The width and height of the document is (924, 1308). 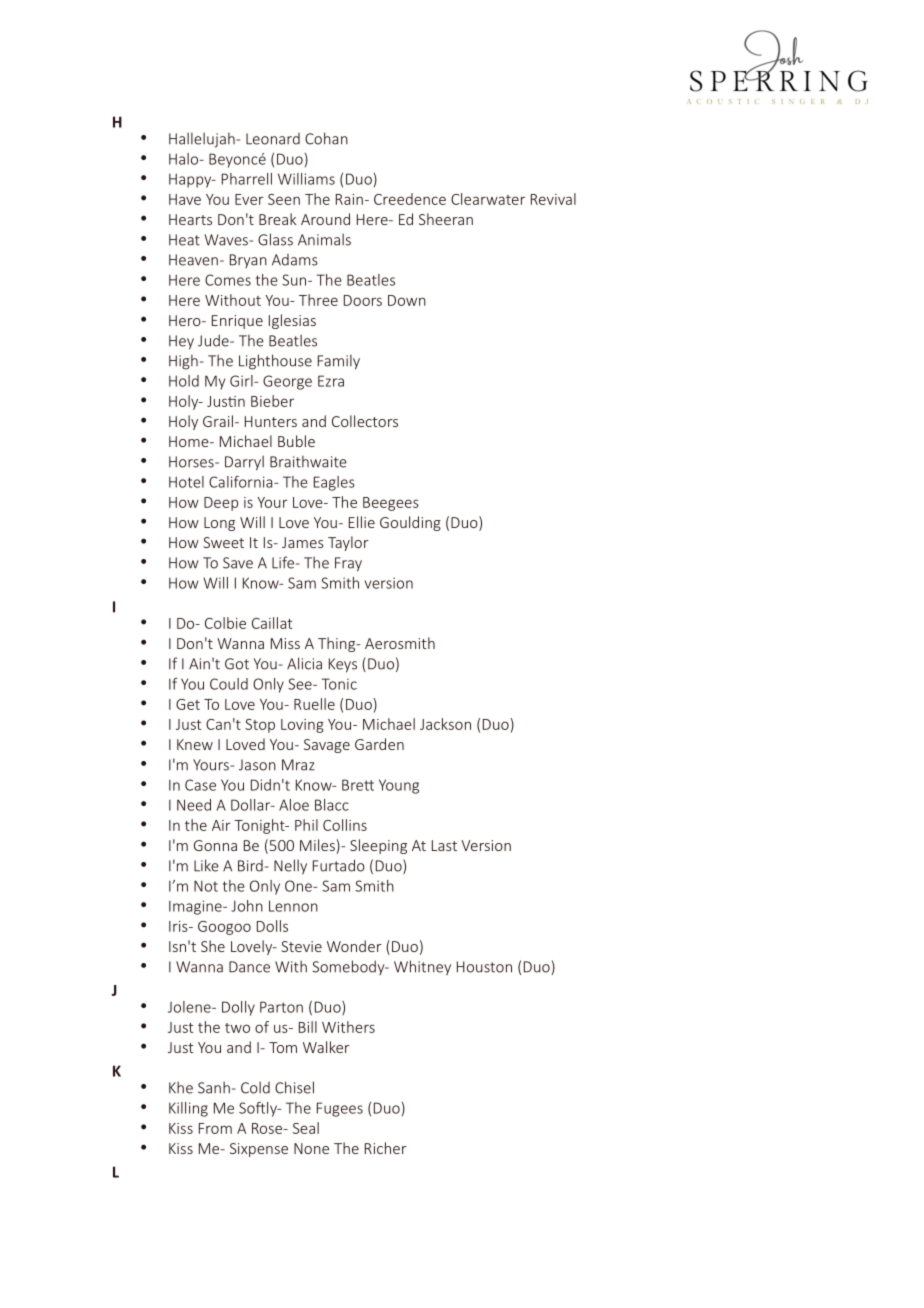 What do you see at coordinates (354, 946) in the document?
I see `Wonder` at bounding box center [354, 946].
